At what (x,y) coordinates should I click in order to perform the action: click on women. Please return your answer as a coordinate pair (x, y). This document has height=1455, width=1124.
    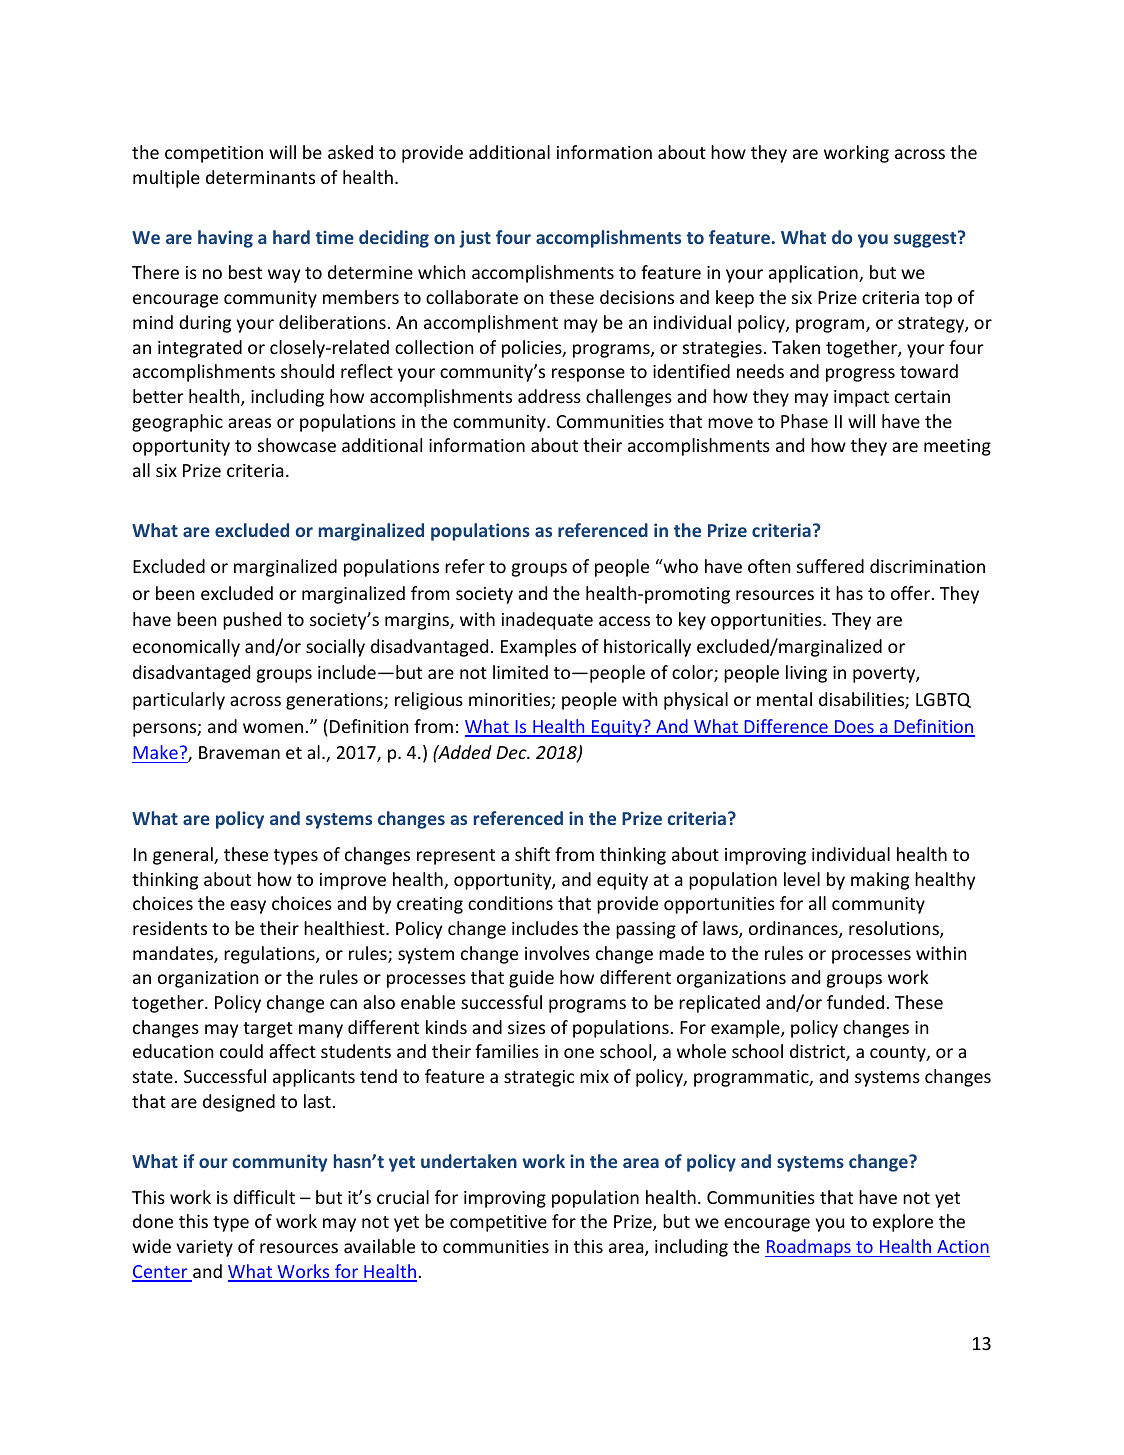
    Looking at the image, I should click on (274, 728).
